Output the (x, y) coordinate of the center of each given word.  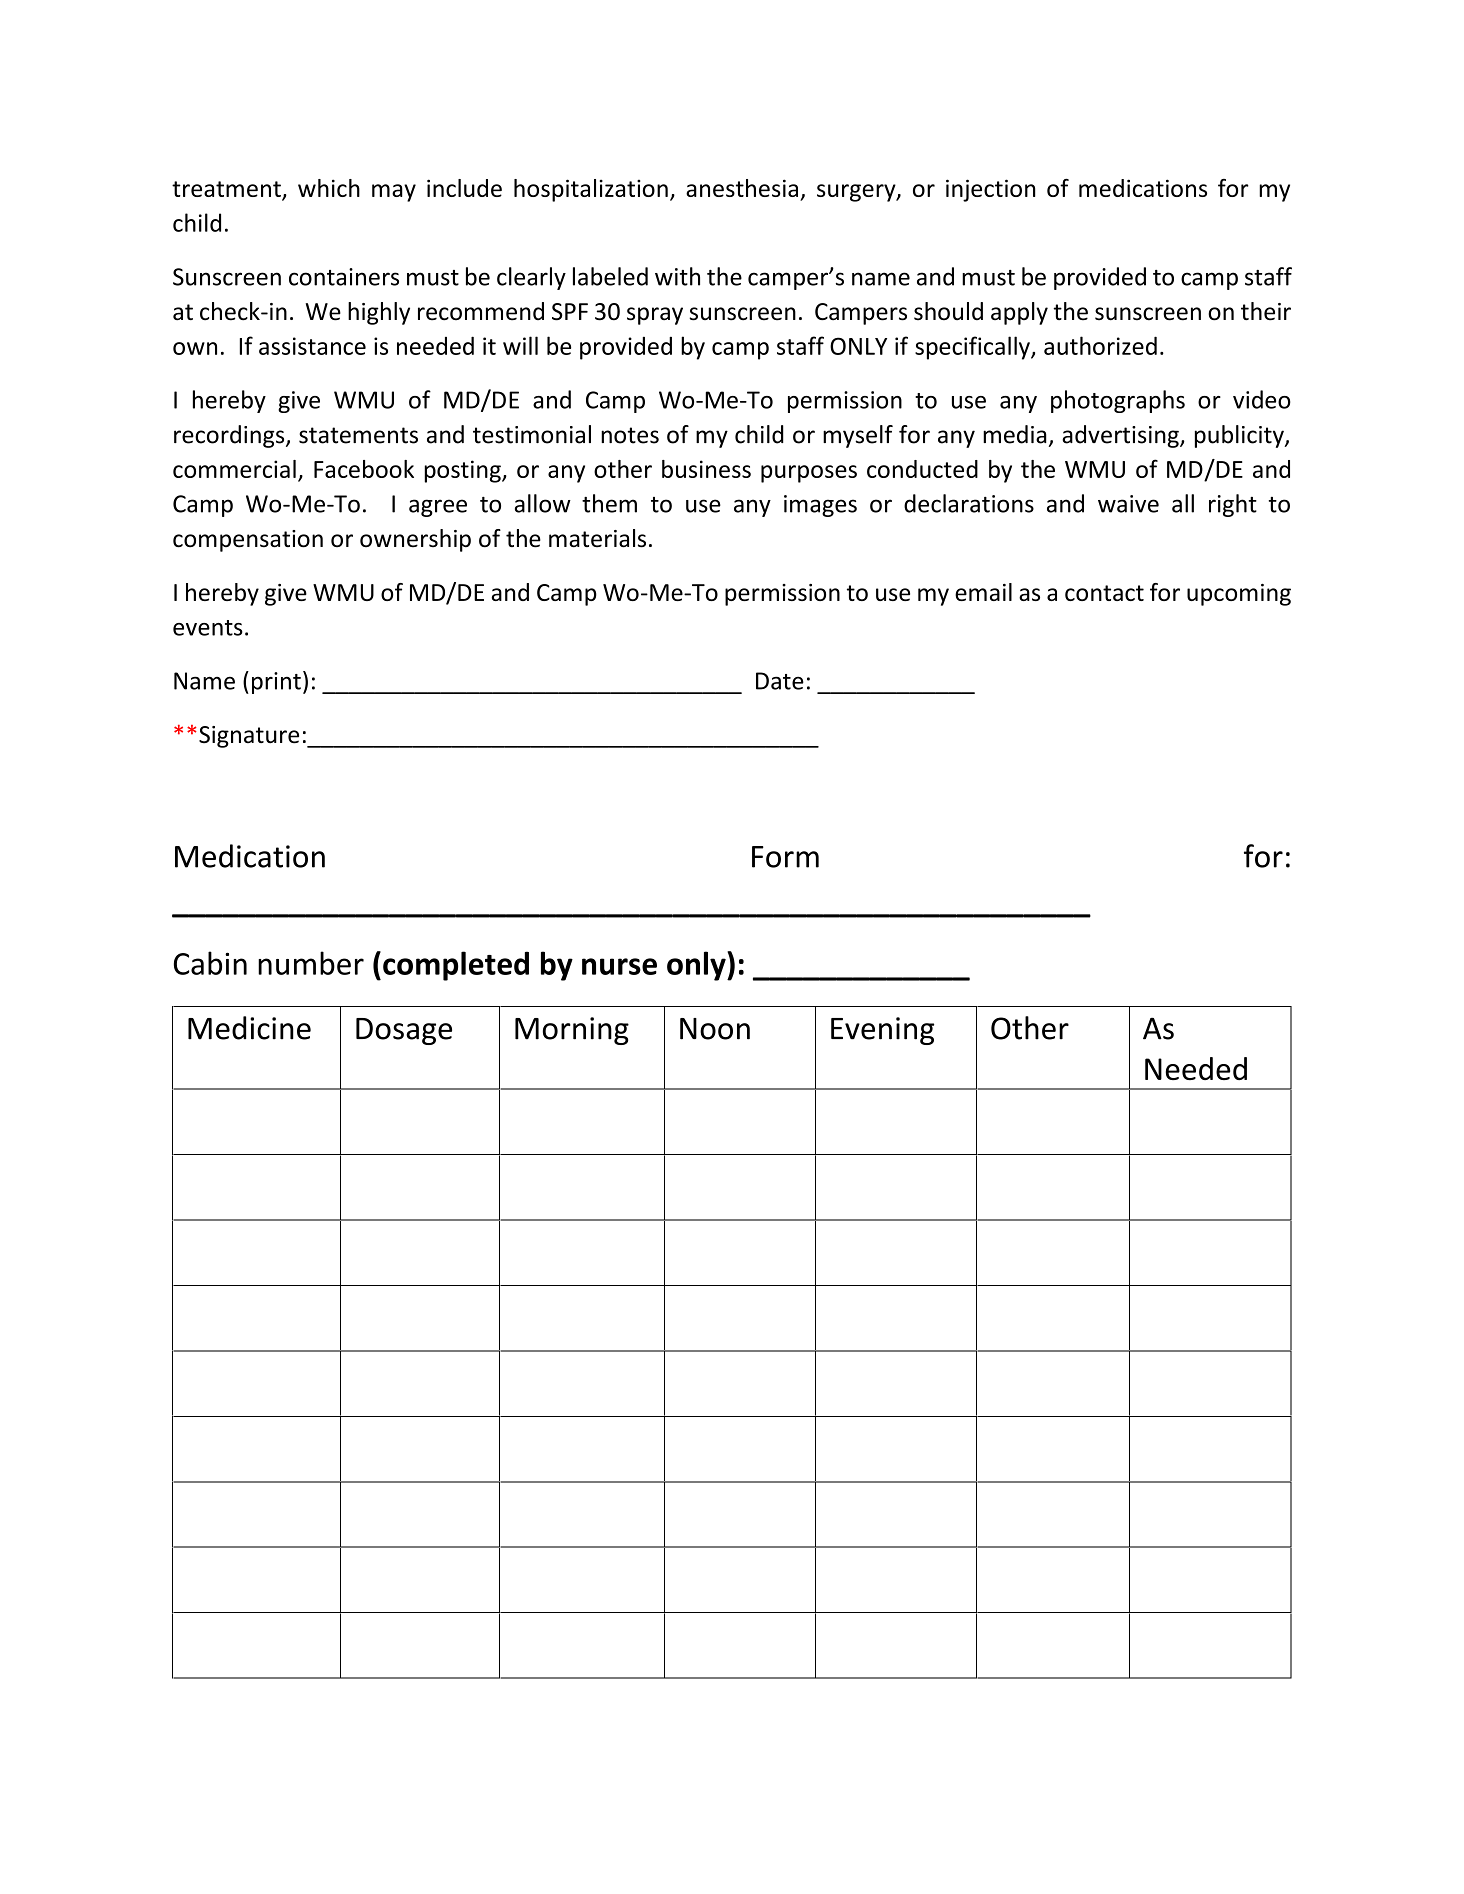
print (276, 683)
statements (358, 435)
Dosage (404, 1031)
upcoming (1239, 595)
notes (630, 435)
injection (991, 190)
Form (785, 857)
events (208, 628)
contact (1104, 593)
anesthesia (742, 188)
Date (780, 681)
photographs (1118, 401)
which (329, 188)
